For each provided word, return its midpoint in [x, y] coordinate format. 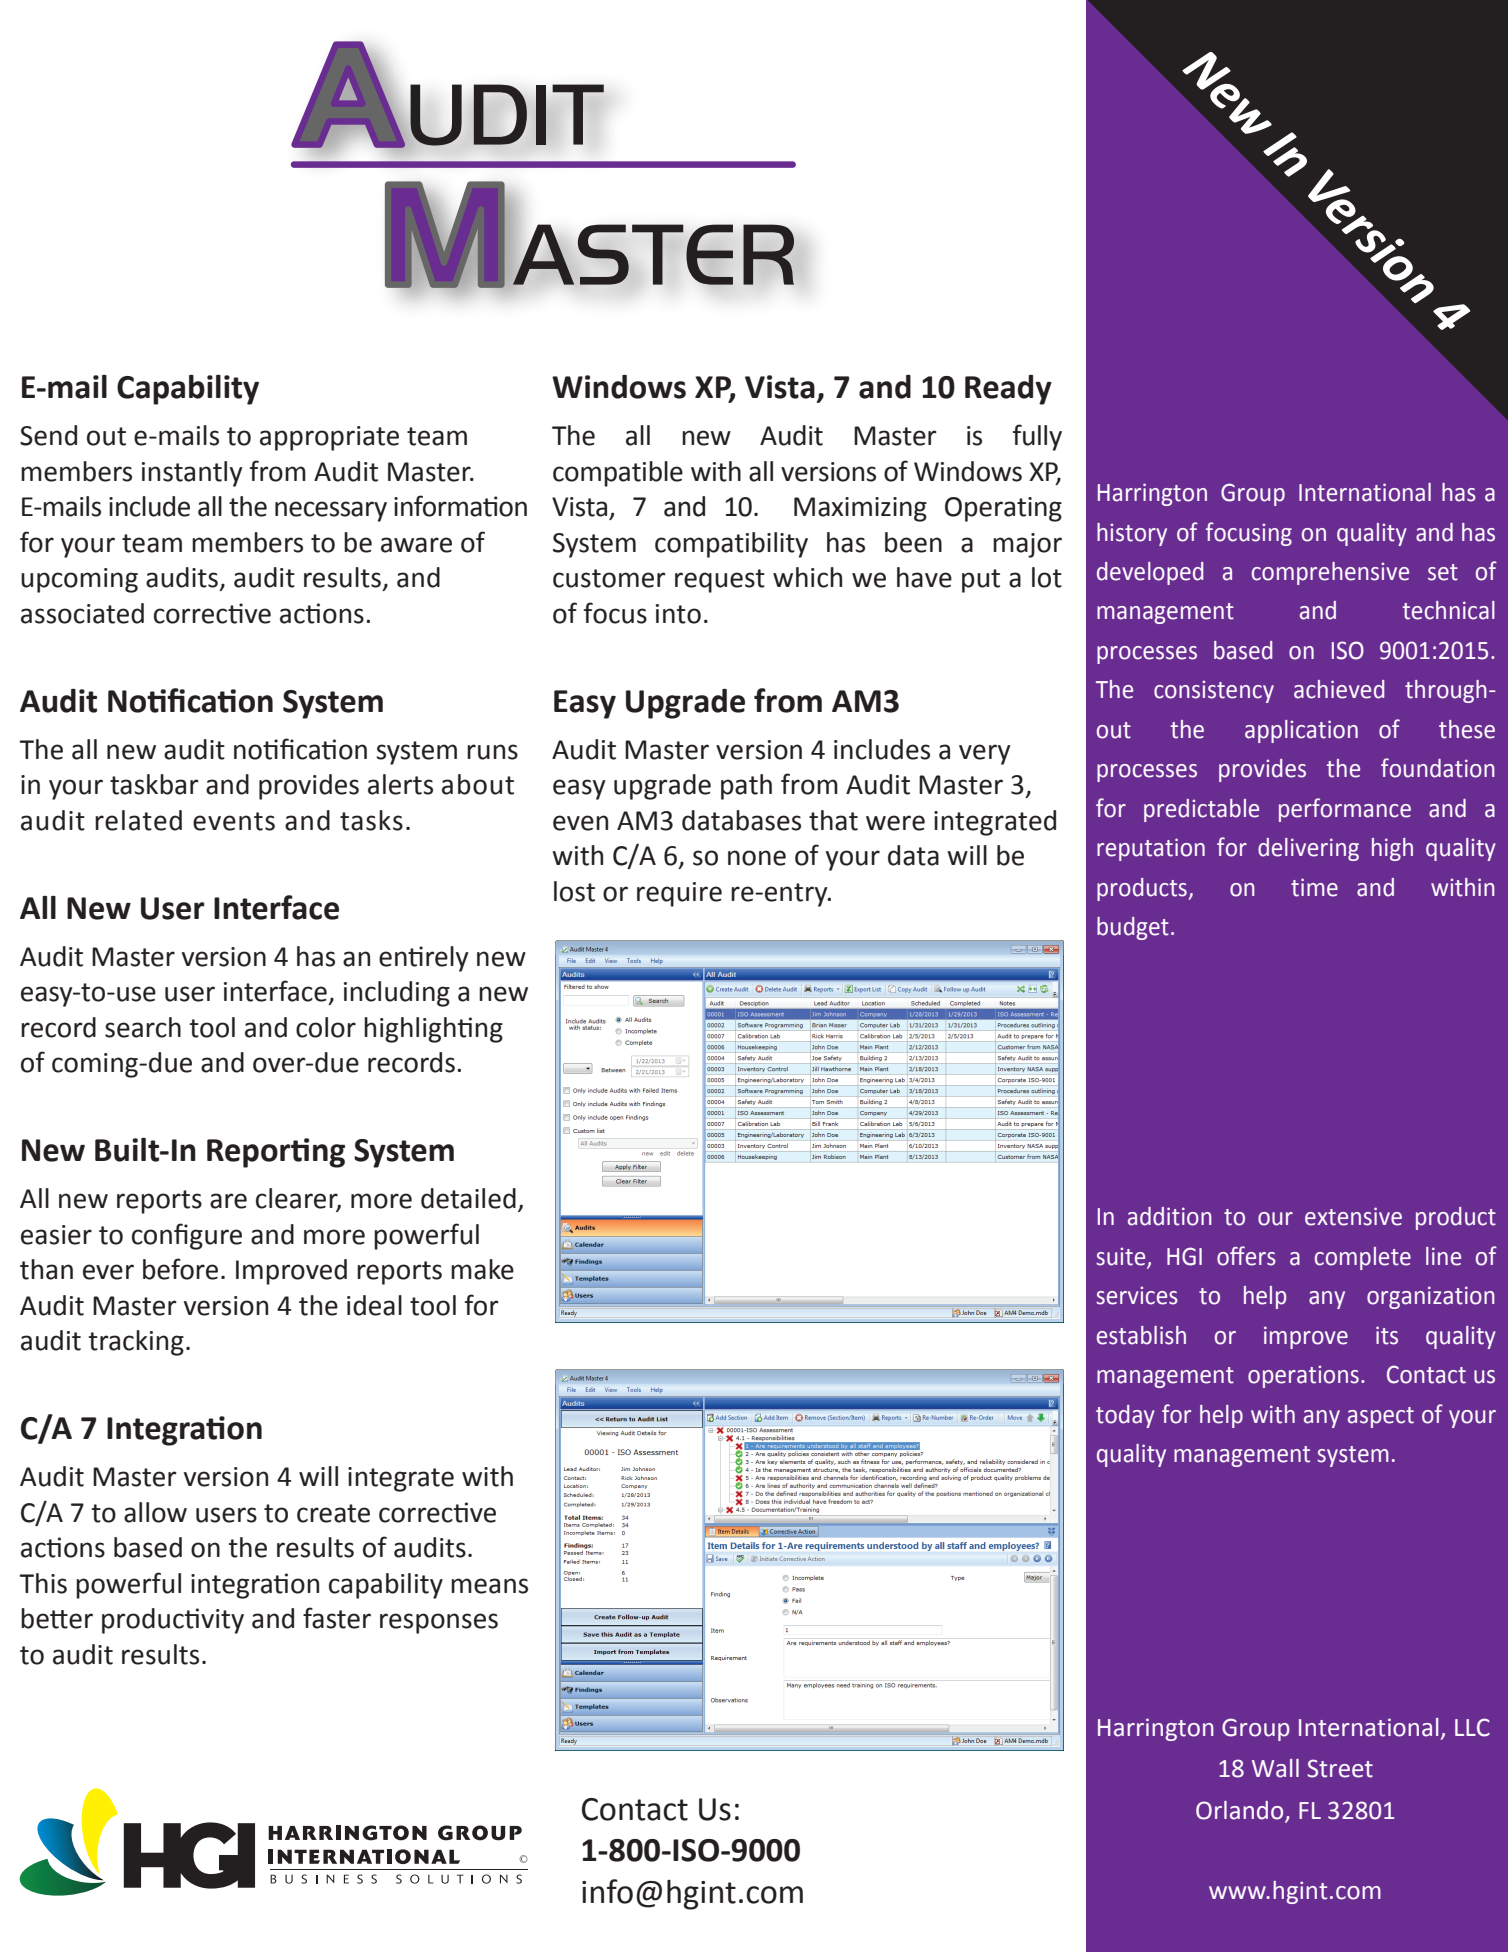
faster [337, 1618]
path [746, 787]
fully [1037, 437]
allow [155, 1512]
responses [439, 1623]
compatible [618, 474]
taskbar [154, 784]
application [1301, 731]
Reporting [276, 1153]
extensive [1353, 1216]
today [1125, 1416]
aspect [1381, 1417]
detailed [468, 1198]
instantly [192, 474]
